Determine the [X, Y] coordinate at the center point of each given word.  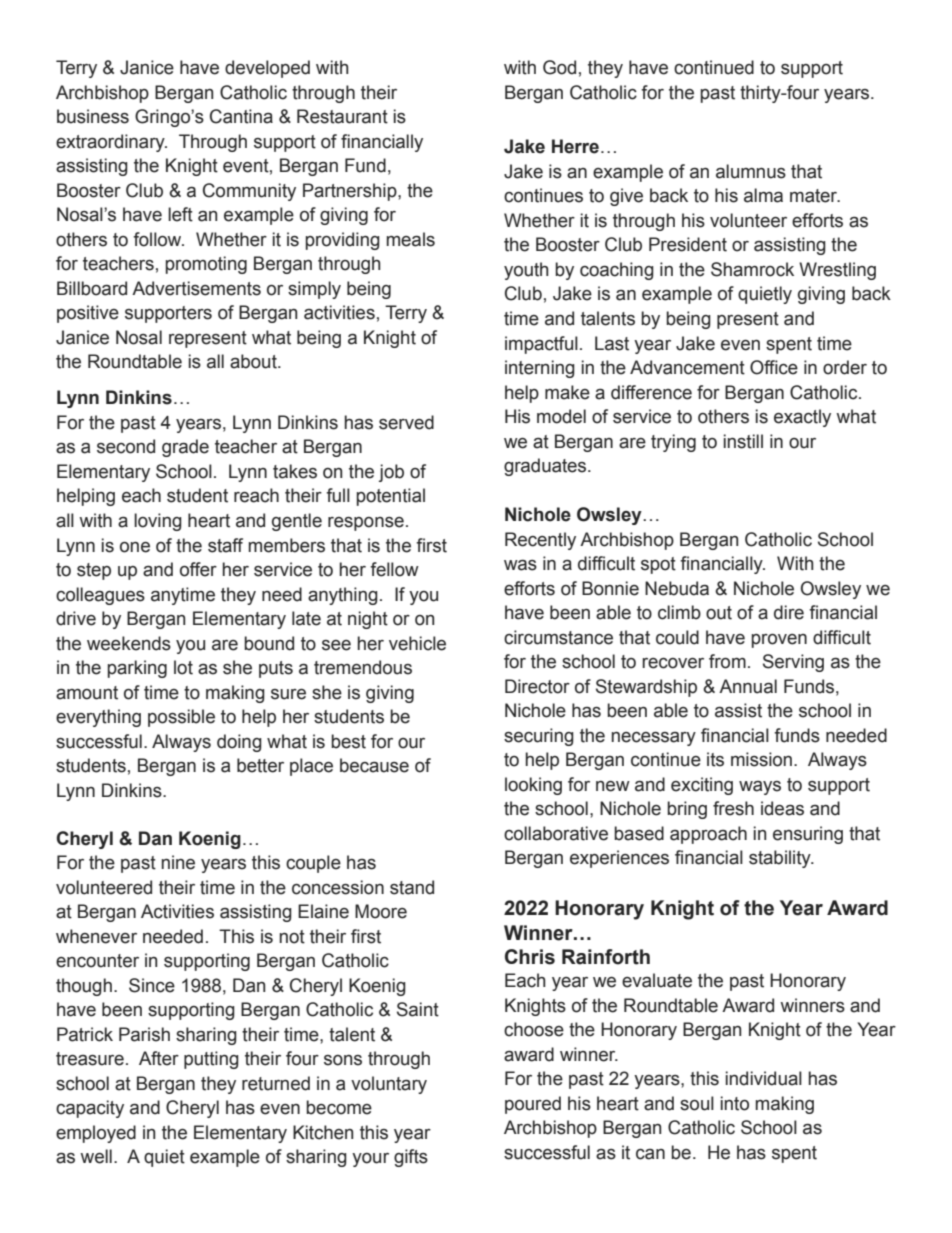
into [735, 1103]
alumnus [751, 171]
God [559, 67]
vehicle [417, 643]
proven [779, 641]
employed [96, 1134]
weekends [129, 643]
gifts [411, 1158]
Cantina [241, 116]
